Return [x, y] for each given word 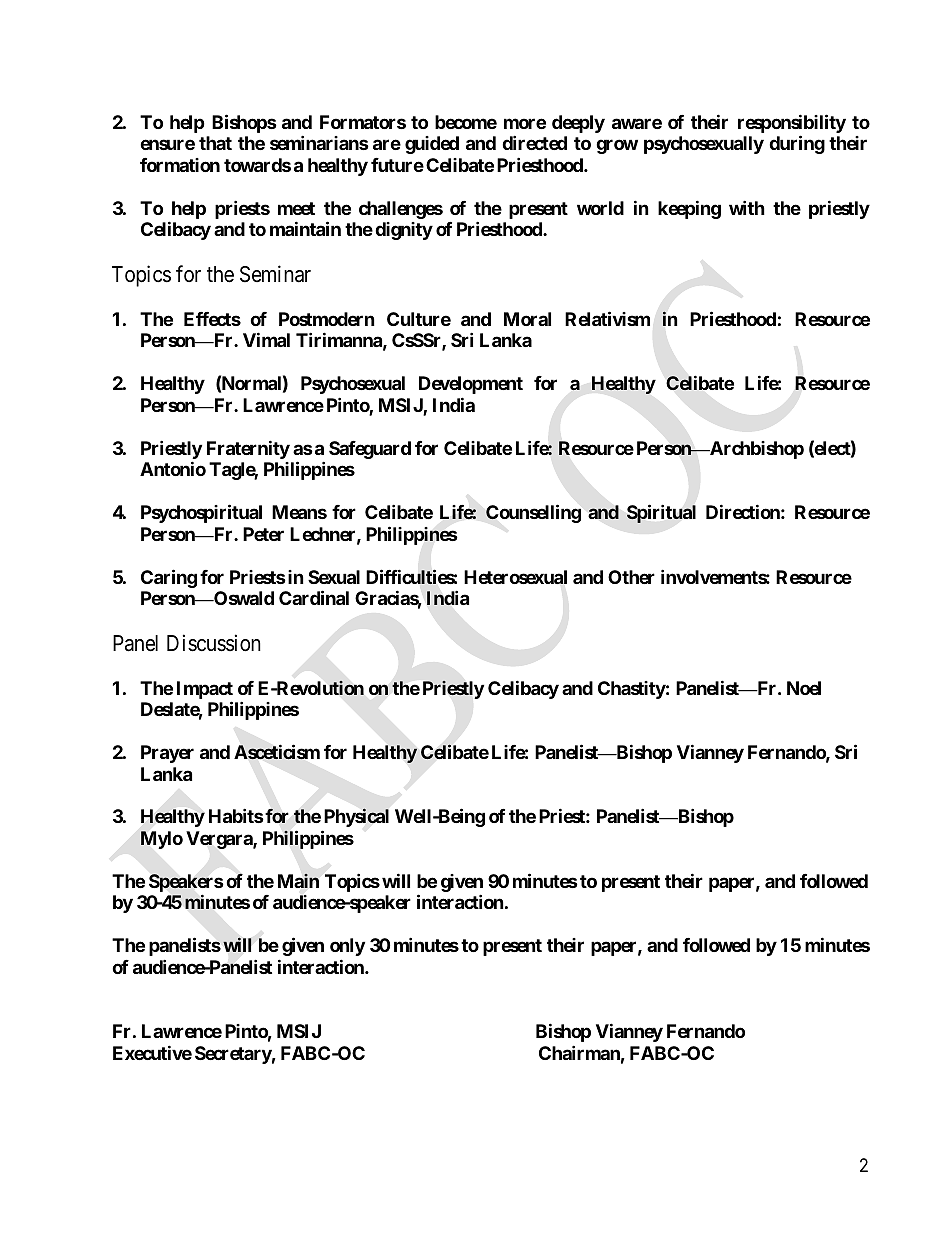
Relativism [607, 318]
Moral [527, 319]
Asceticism [277, 752]
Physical [356, 818]
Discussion [214, 643]
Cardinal [314, 597]
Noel [804, 688]
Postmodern [327, 319]
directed [534, 142]
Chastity [632, 690]
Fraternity [248, 449]
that [215, 143]
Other [631, 577]
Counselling [533, 513]
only [347, 947]
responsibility [792, 125]
